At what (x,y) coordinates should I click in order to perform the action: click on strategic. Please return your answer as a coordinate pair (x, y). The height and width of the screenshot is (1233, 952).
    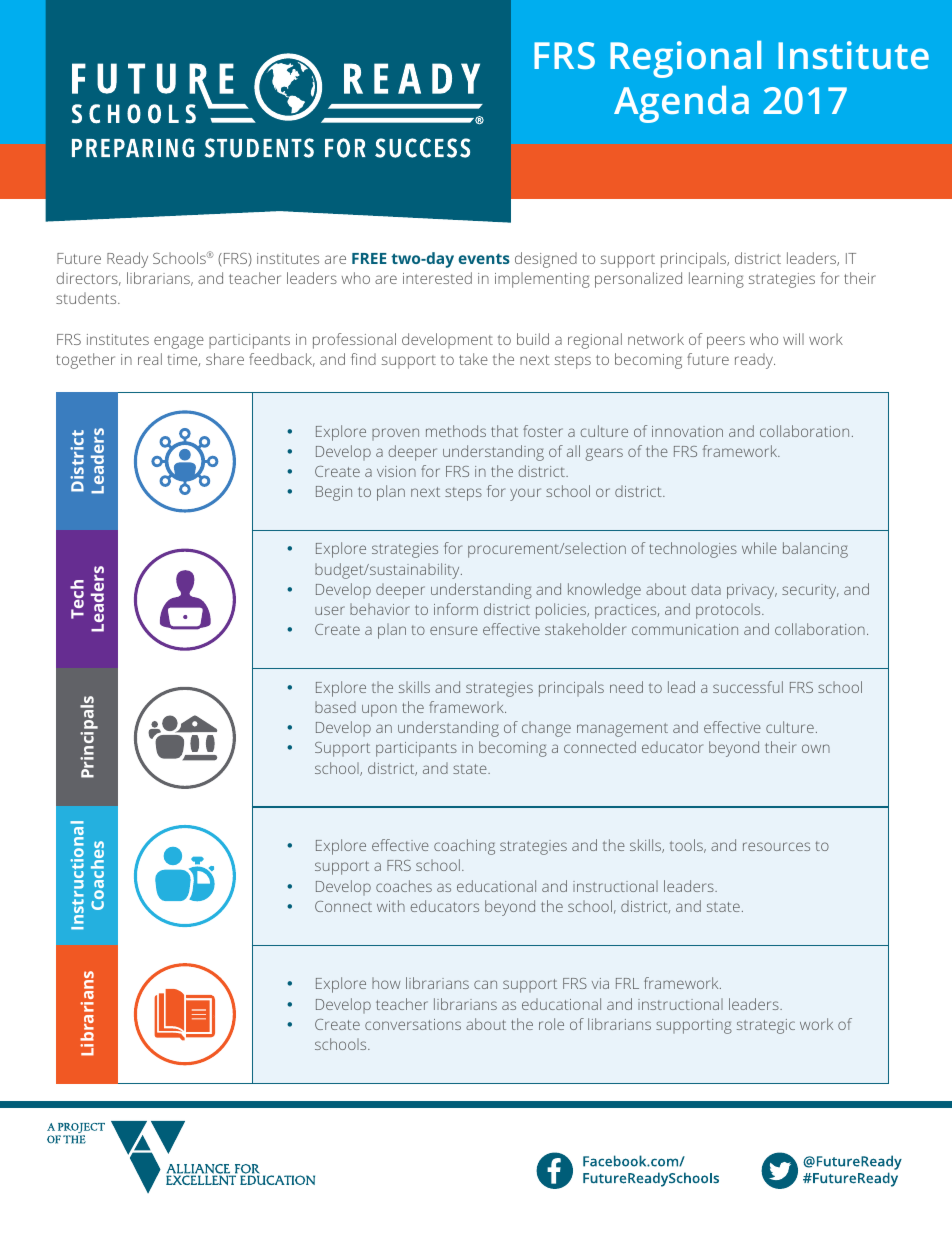
    Looking at the image, I should click on (766, 1026).
